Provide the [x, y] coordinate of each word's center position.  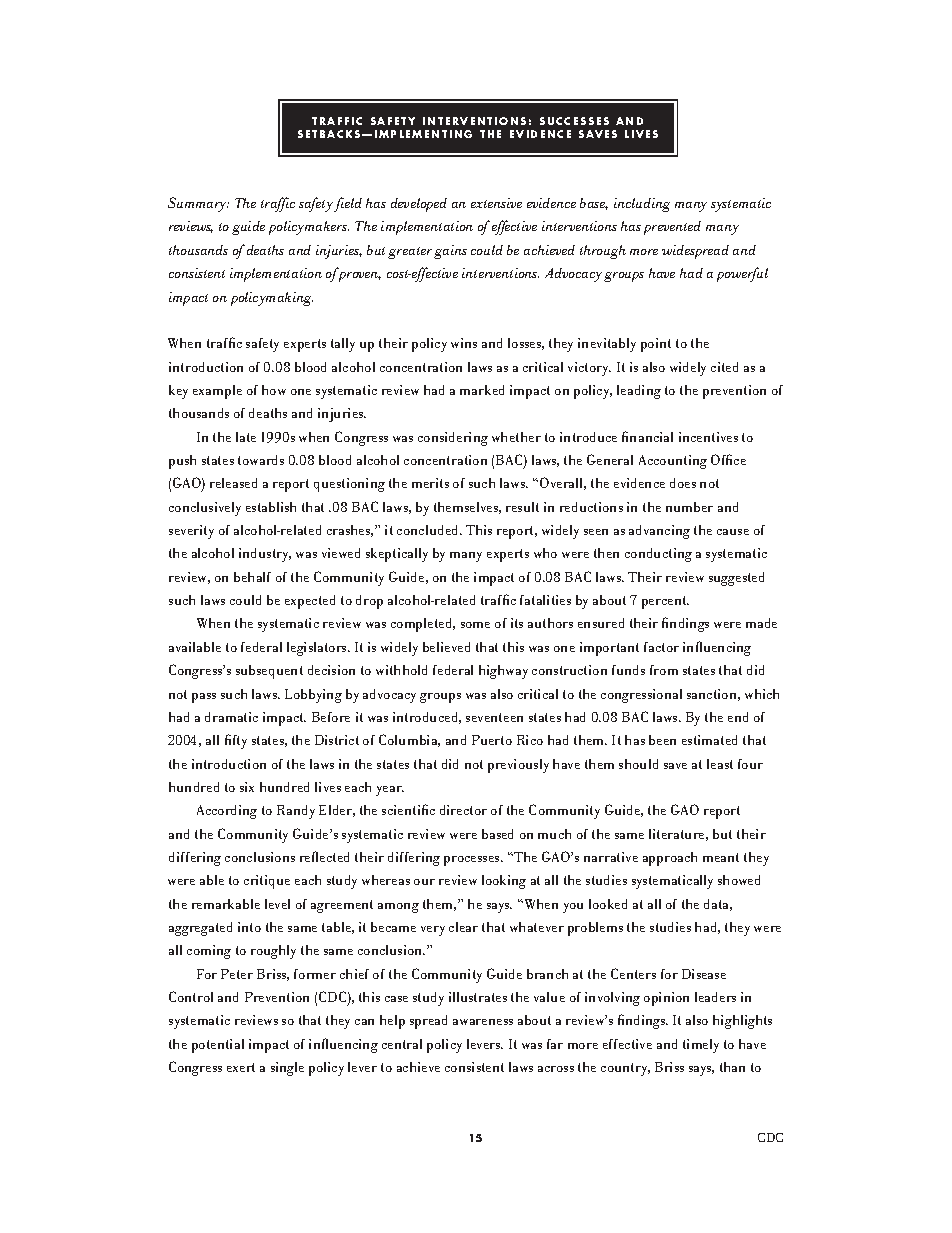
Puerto [492, 740]
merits [430, 483]
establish [271, 507]
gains [450, 252]
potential [218, 1046]
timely [701, 1046]
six [247, 787]
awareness [483, 1022]
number [689, 507]
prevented [672, 228]
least [720, 764]
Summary [198, 204]
